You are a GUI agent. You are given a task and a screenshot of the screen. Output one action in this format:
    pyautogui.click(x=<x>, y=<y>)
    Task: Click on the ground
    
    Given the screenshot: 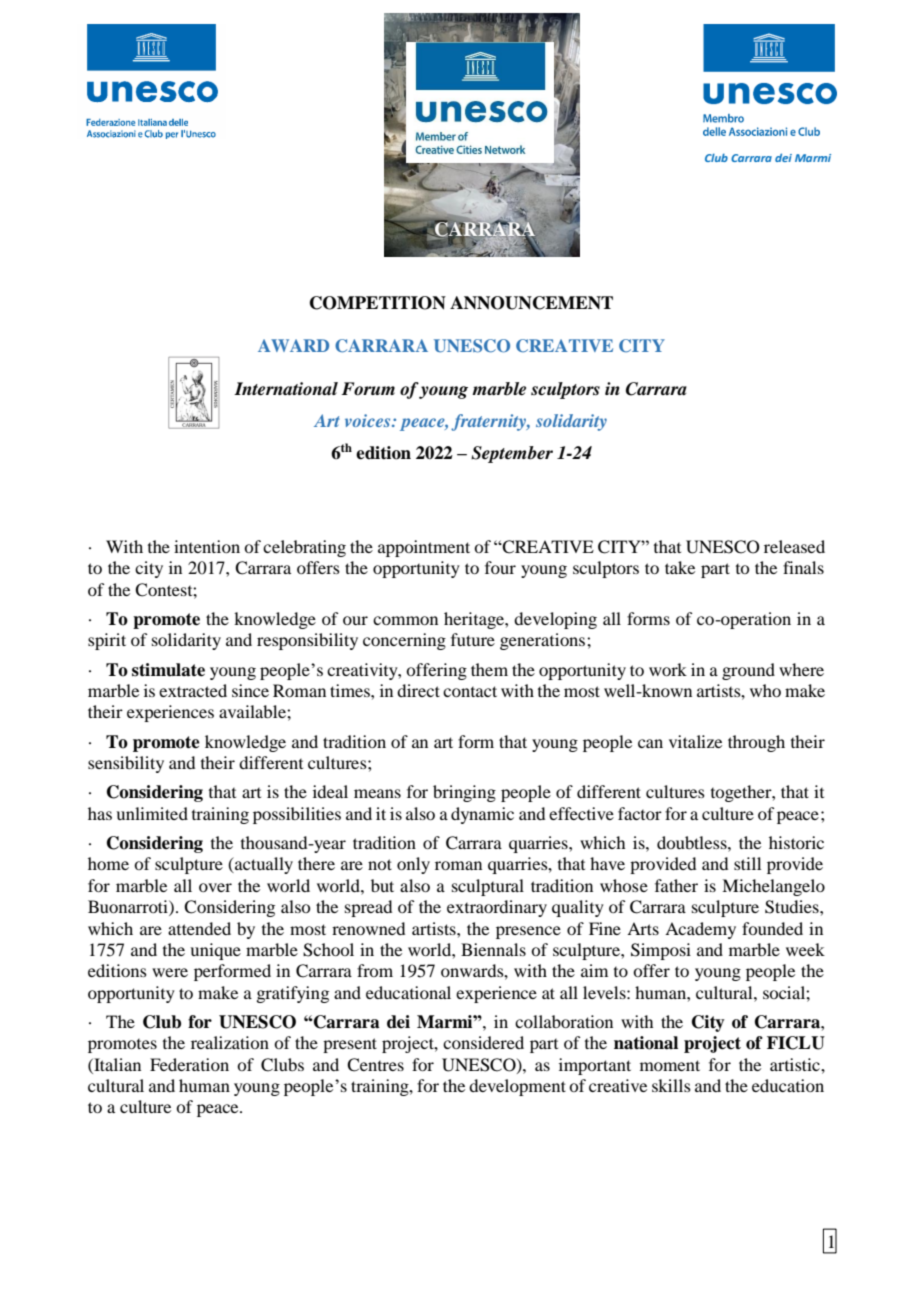 What is the action you would take?
    pyautogui.click(x=748, y=671)
